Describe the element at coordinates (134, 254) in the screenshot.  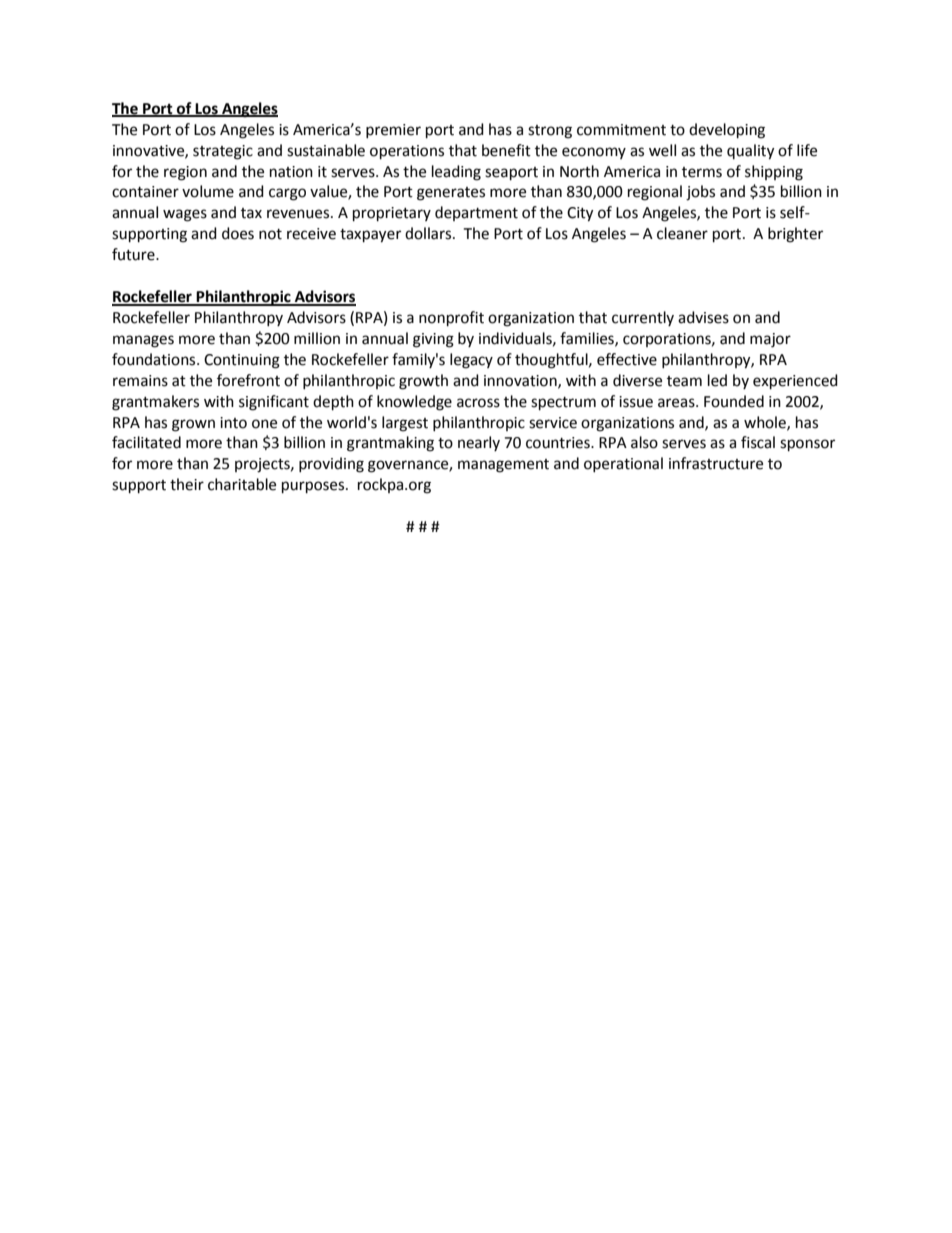
I see `future` at that location.
